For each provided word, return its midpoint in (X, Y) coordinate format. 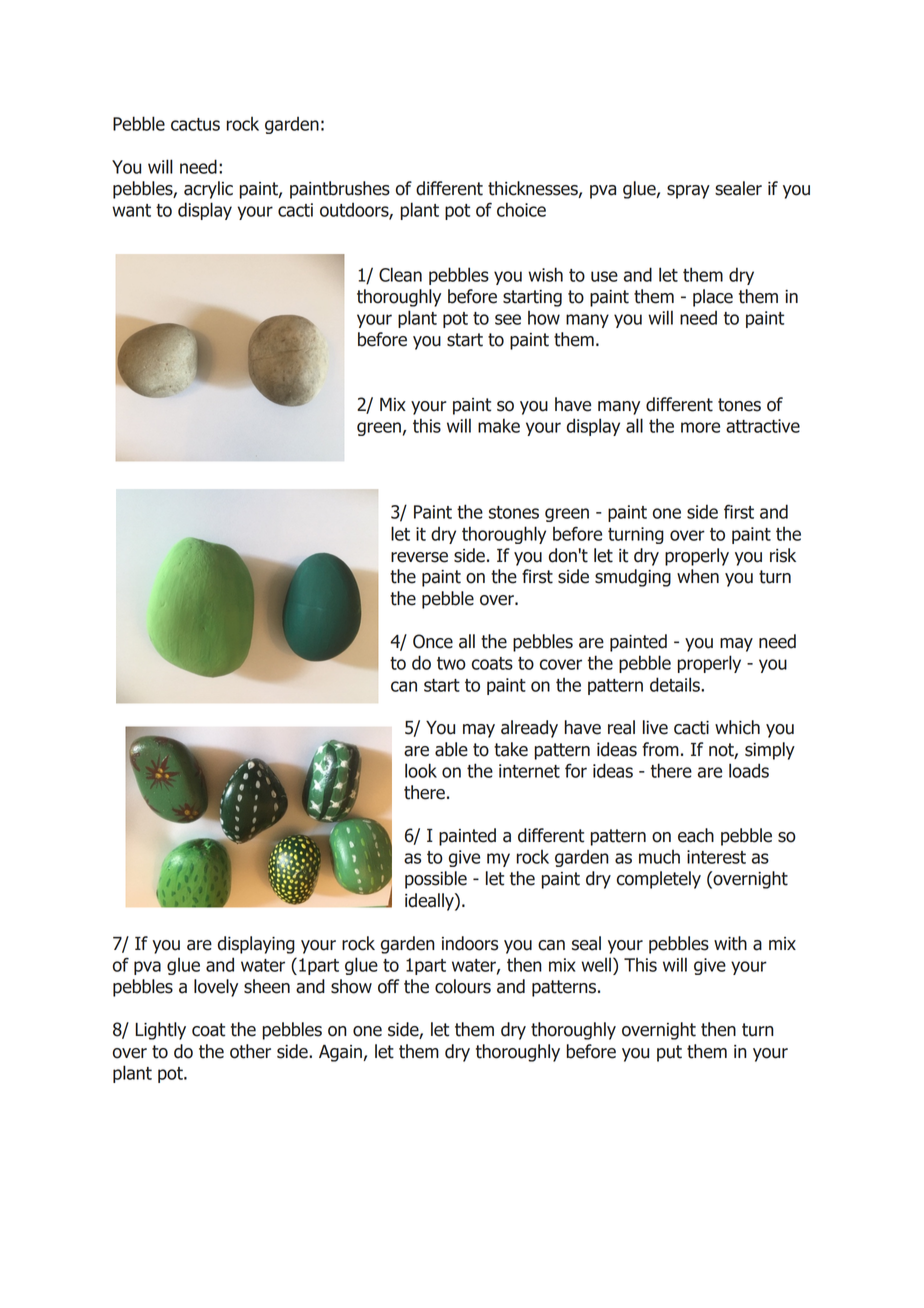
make (499, 425)
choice (521, 209)
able (451, 749)
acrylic (208, 190)
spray (688, 192)
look (421, 770)
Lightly (160, 1031)
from (660, 749)
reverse (419, 557)
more (700, 427)
